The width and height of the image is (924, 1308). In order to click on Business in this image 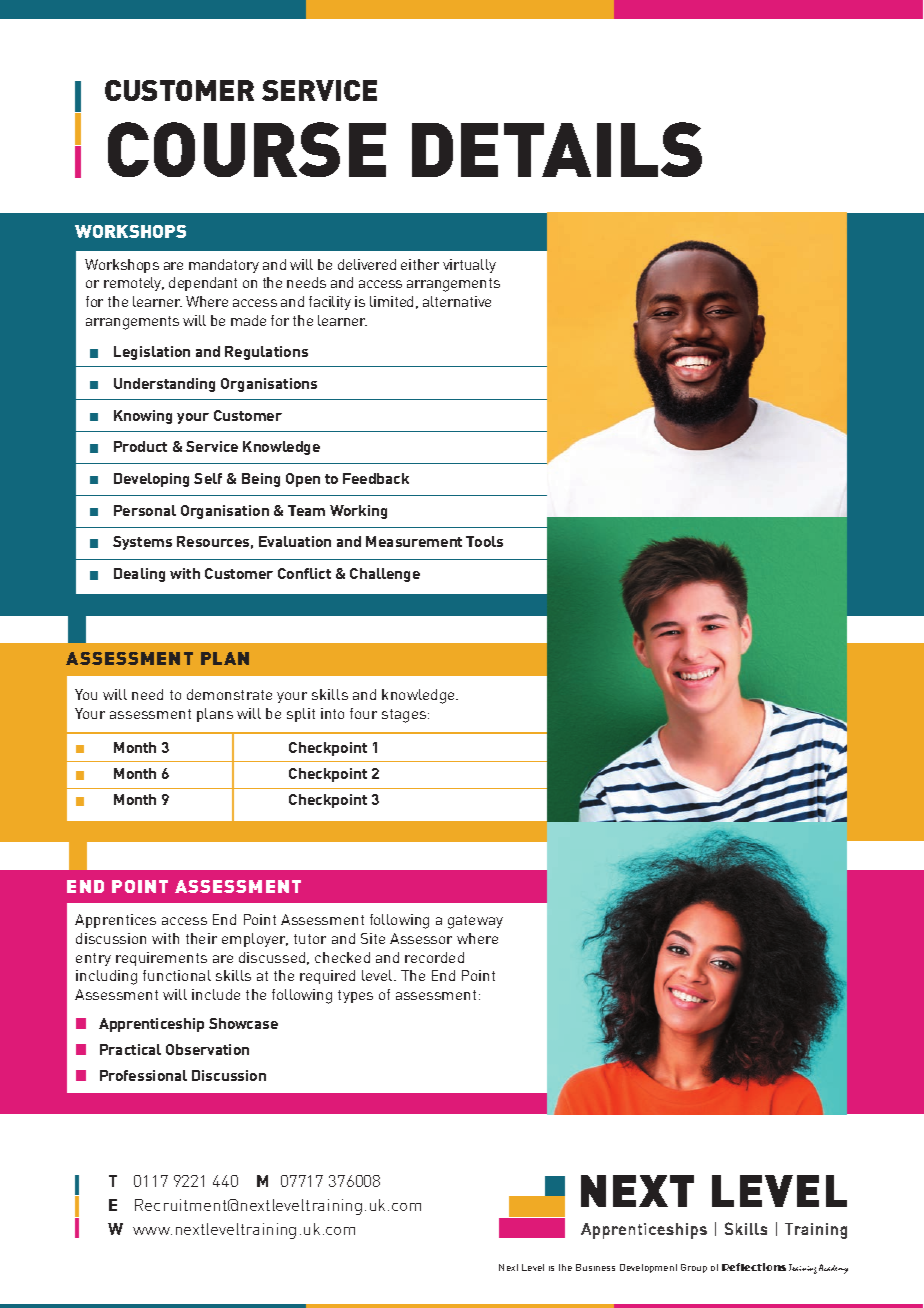, I will do `click(595, 1267)`.
